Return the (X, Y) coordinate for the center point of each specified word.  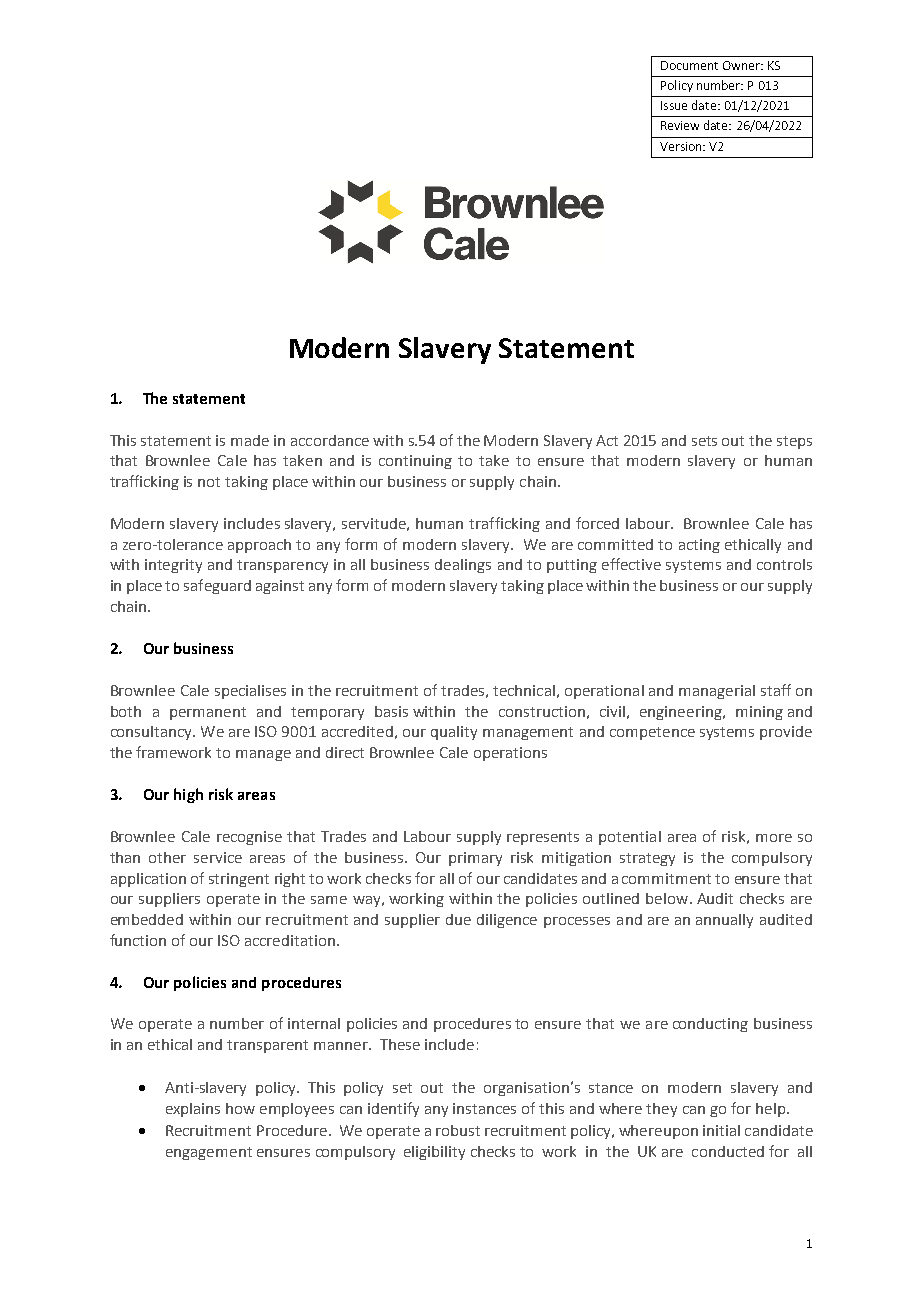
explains (193, 1110)
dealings (463, 566)
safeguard (217, 586)
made (250, 440)
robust (458, 1130)
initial (721, 1130)
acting (699, 546)
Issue (674, 105)
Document (689, 65)
